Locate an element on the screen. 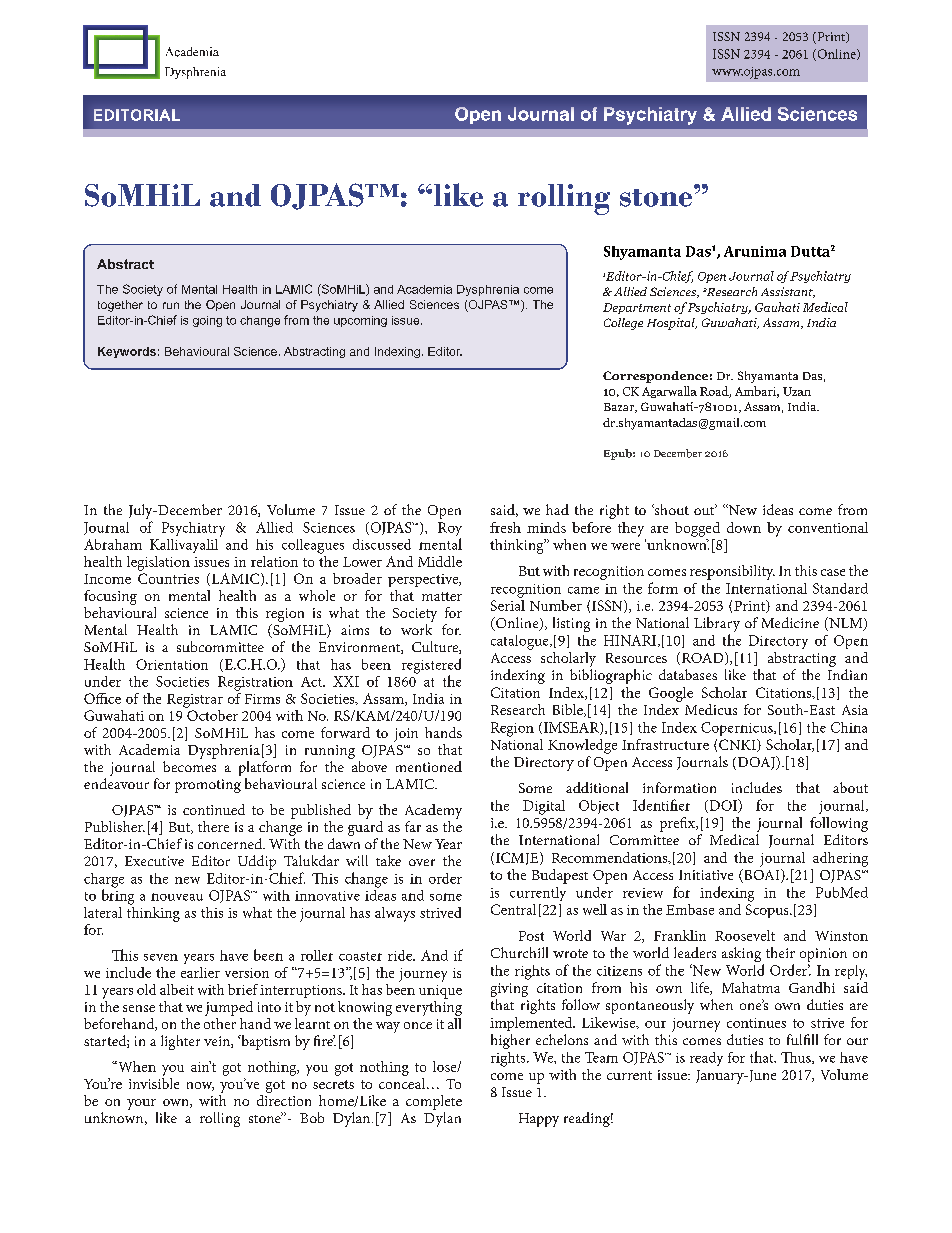 The image size is (952, 1233). Post is located at coordinates (531, 936).
